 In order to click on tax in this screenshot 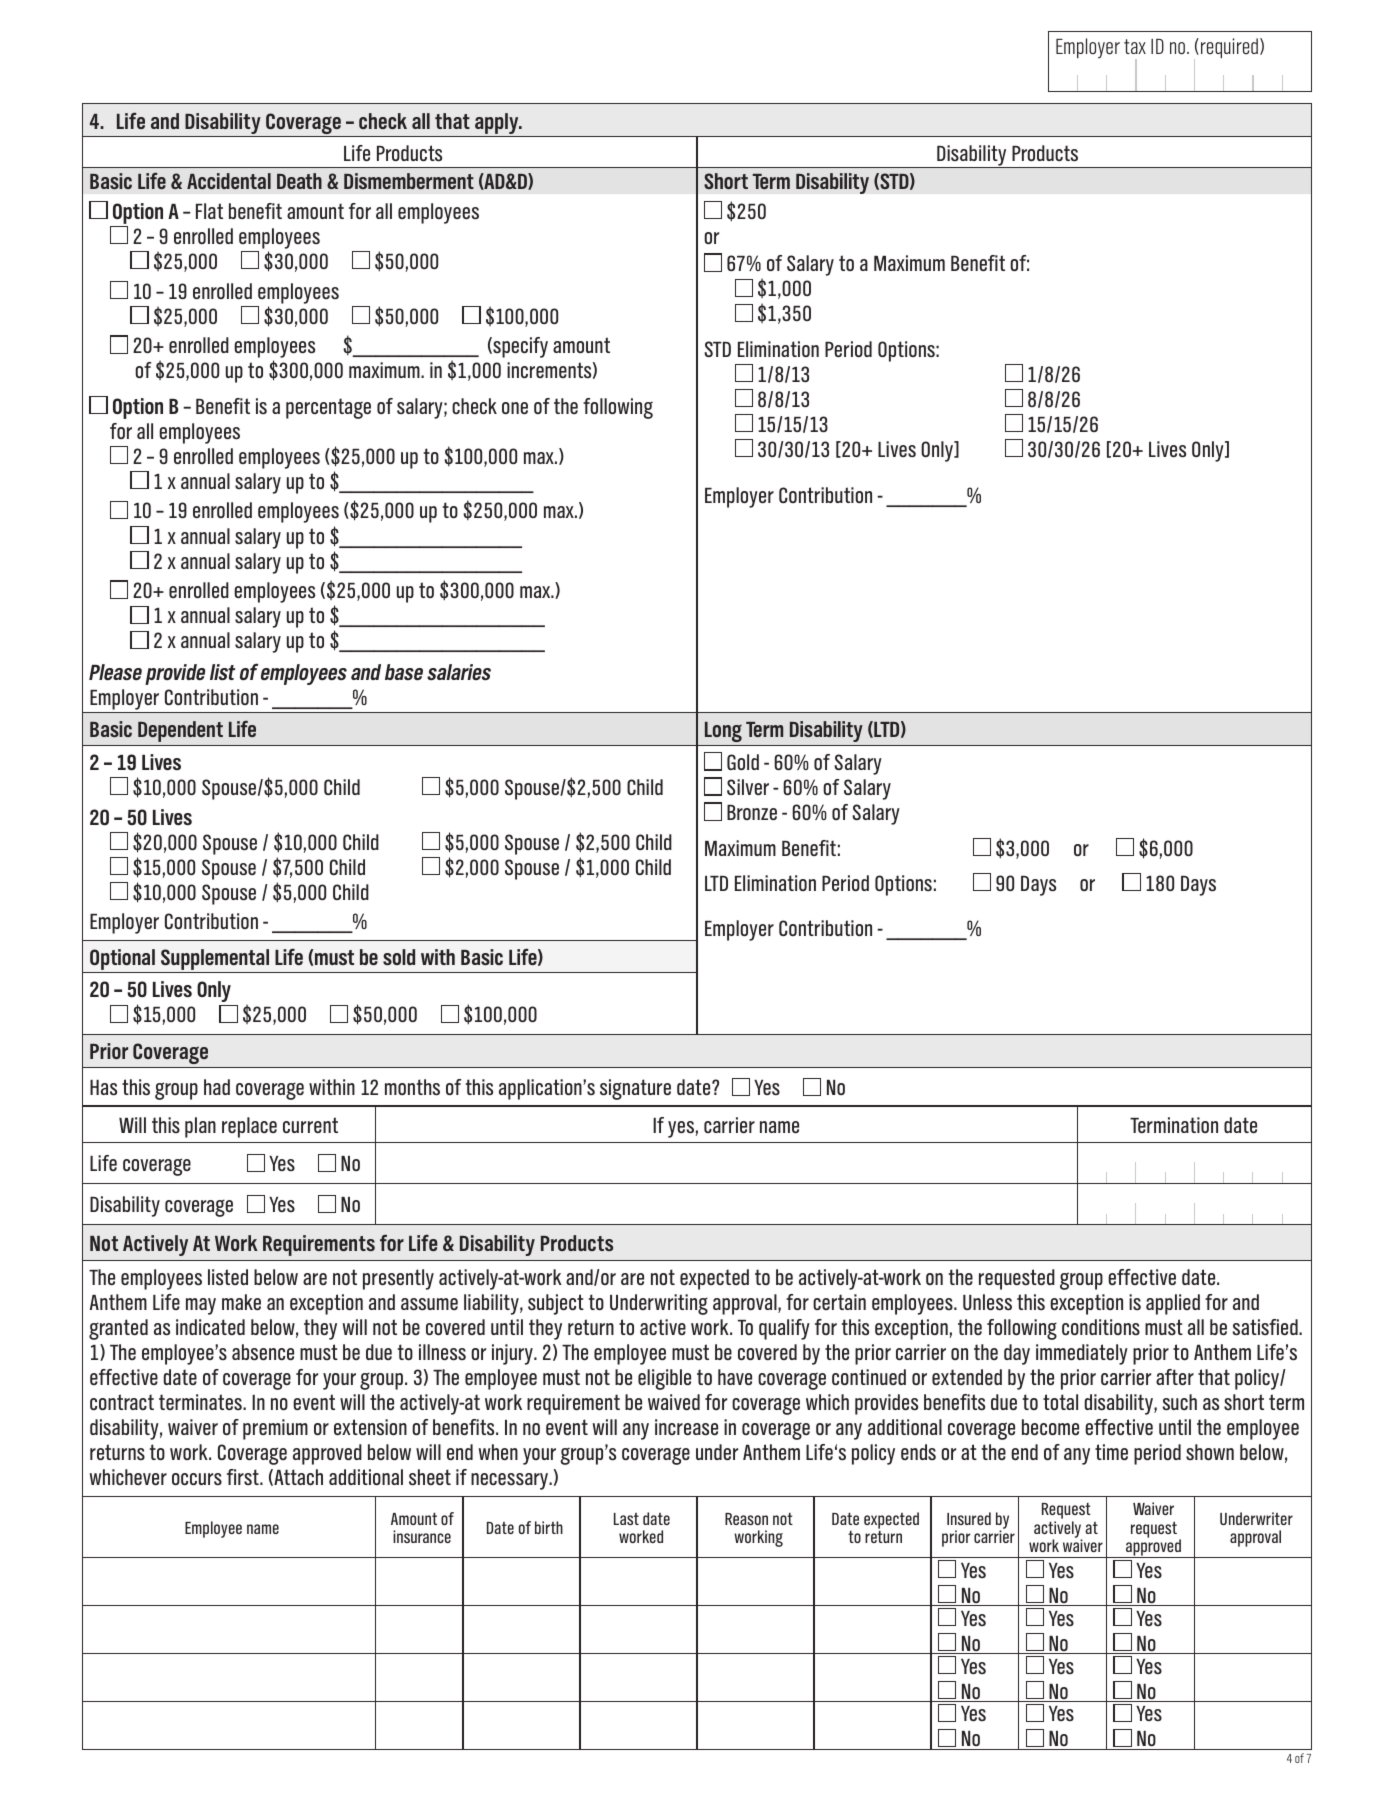, I will do `click(1135, 46)`.
